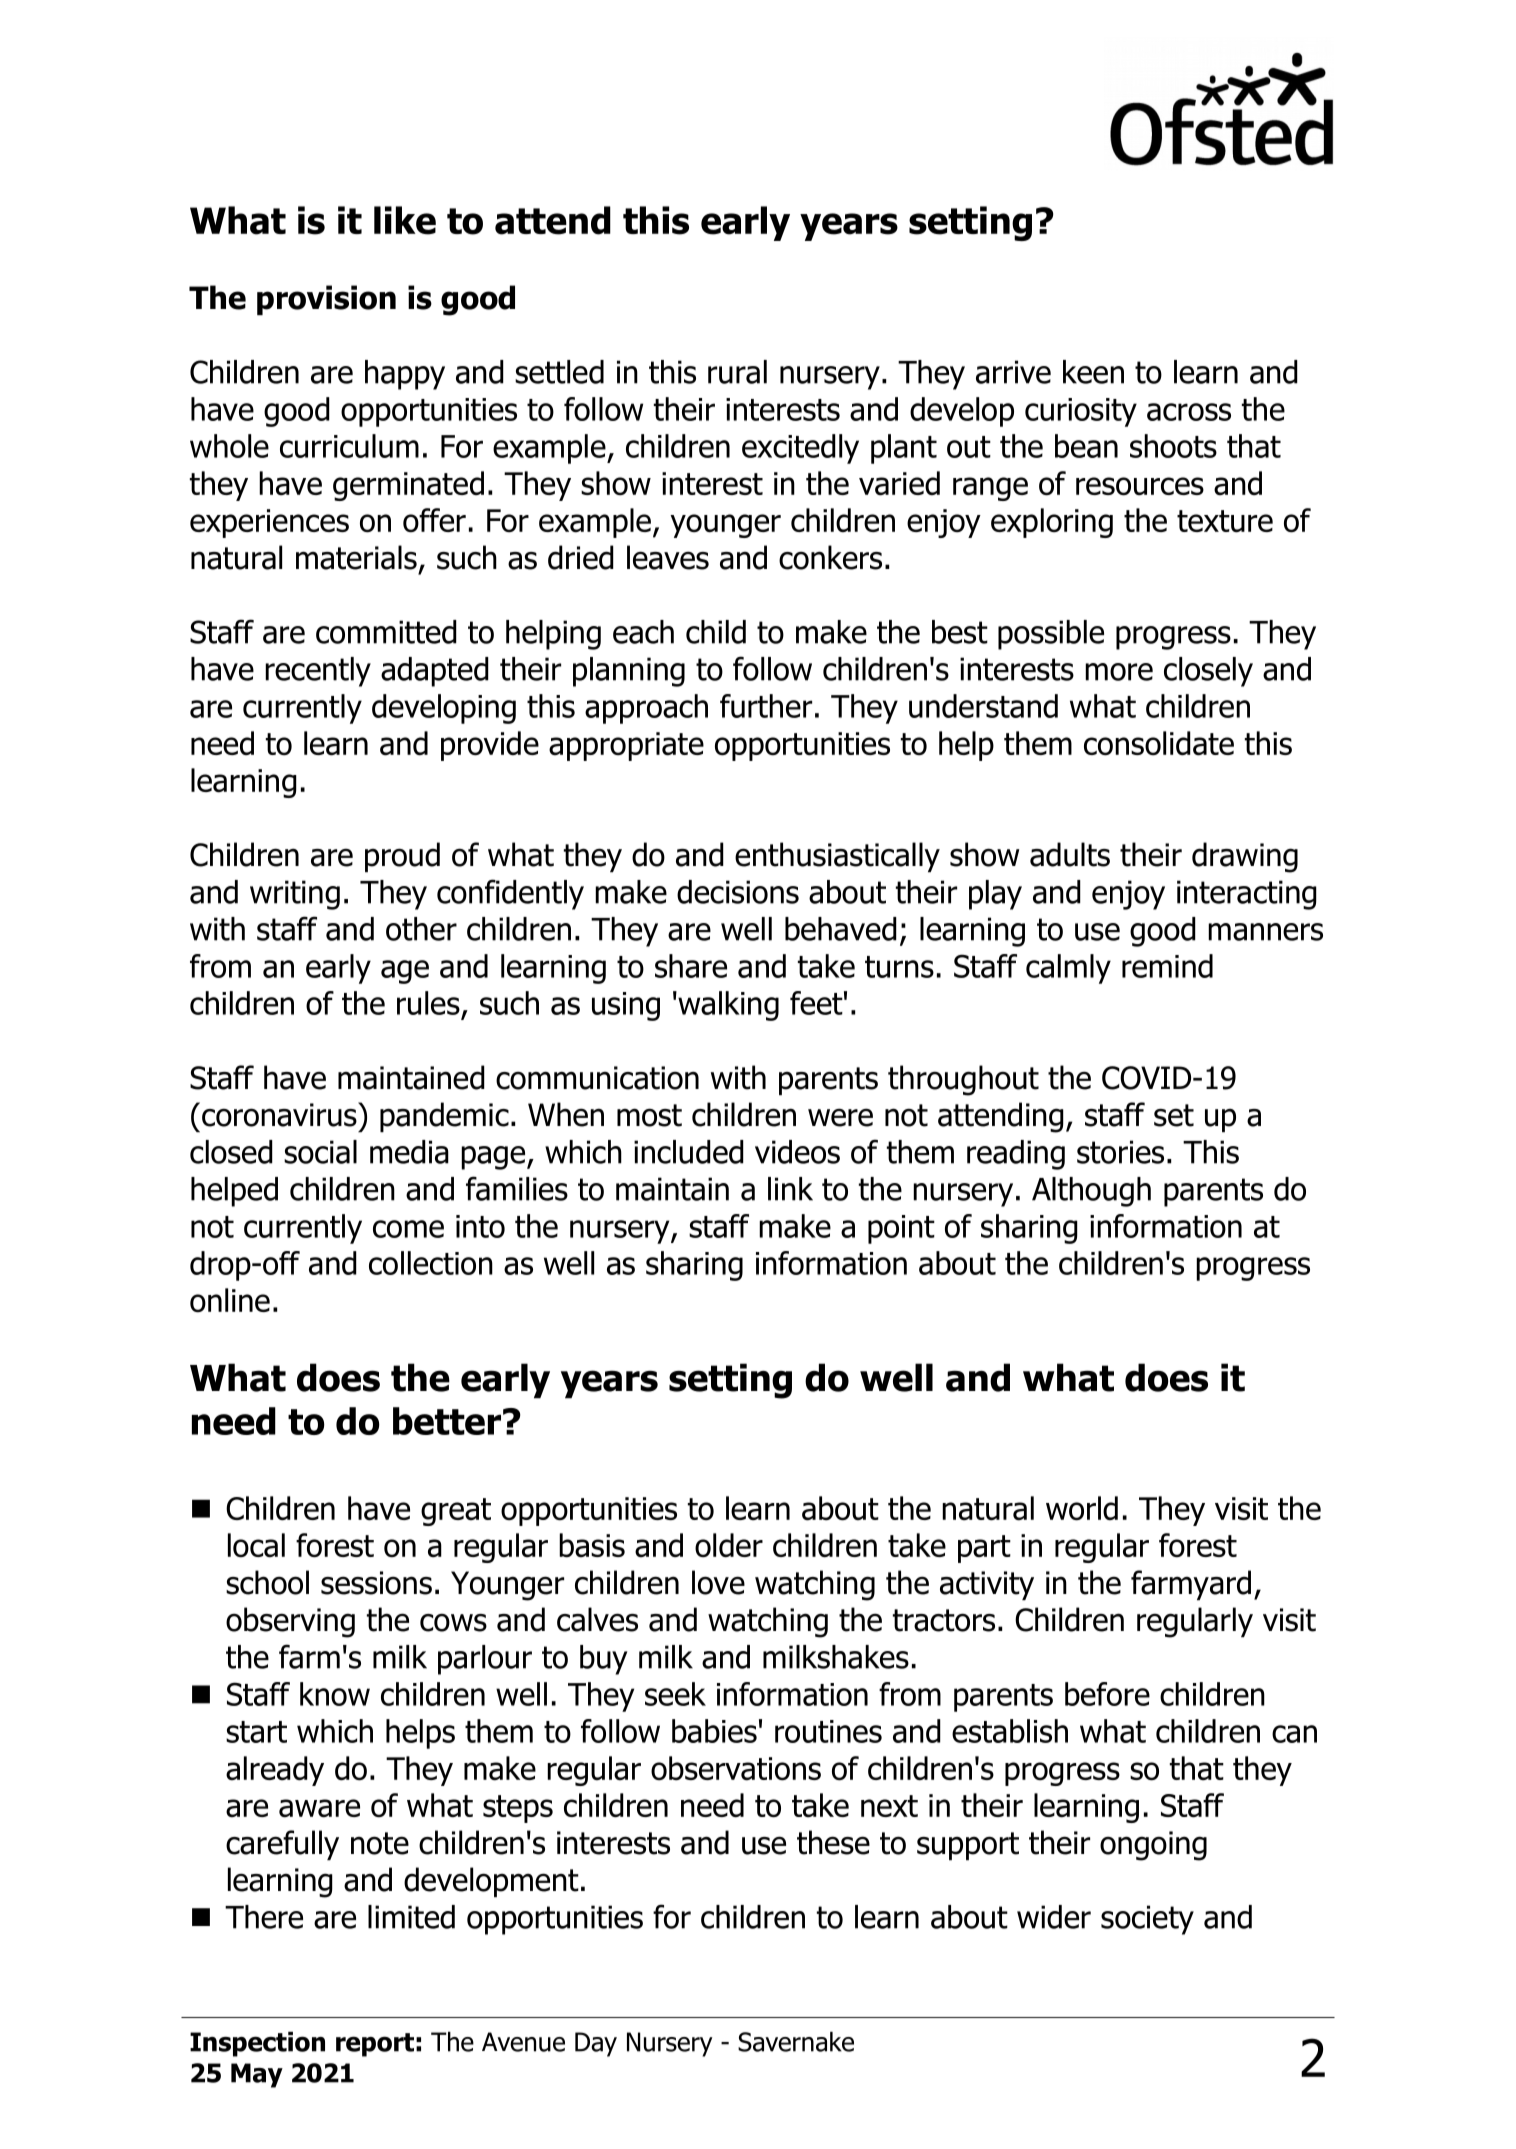 The image size is (1516, 2149). I want to click on society, so click(1147, 1920).
